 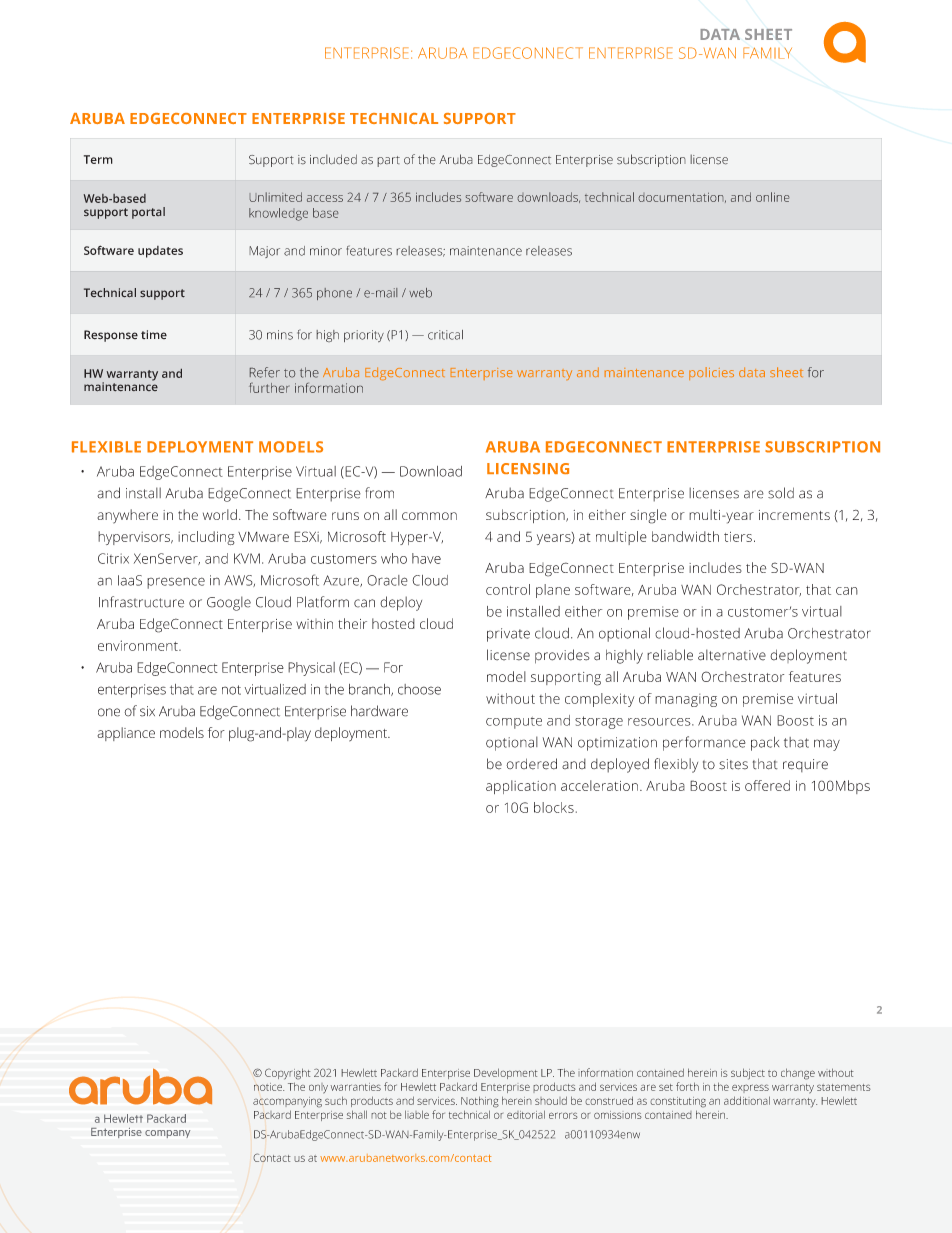 I want to click on Nothing, so click(x=480, y=1102).
